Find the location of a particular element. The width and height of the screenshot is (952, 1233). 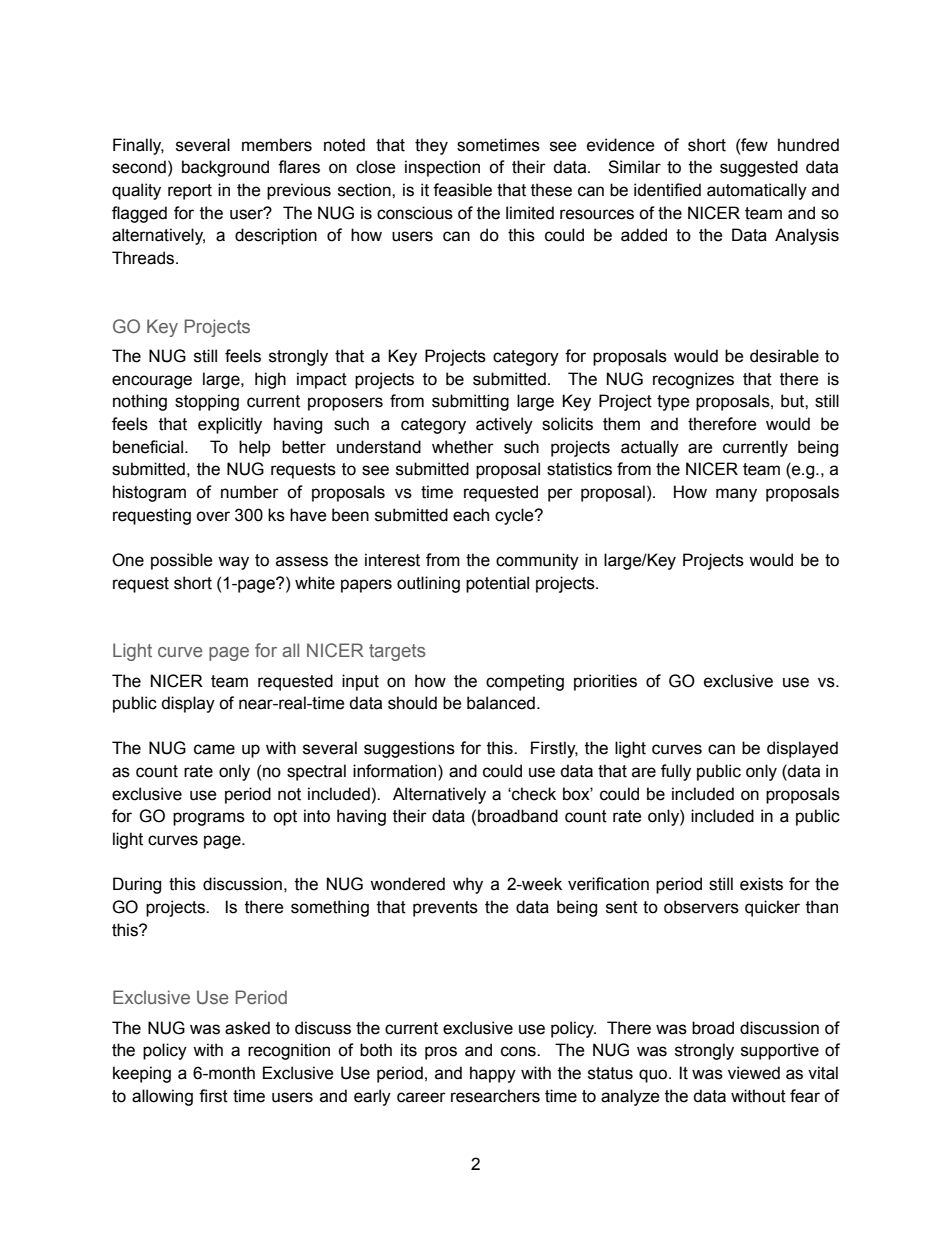

suggested is located at coordinates (759, 168).
